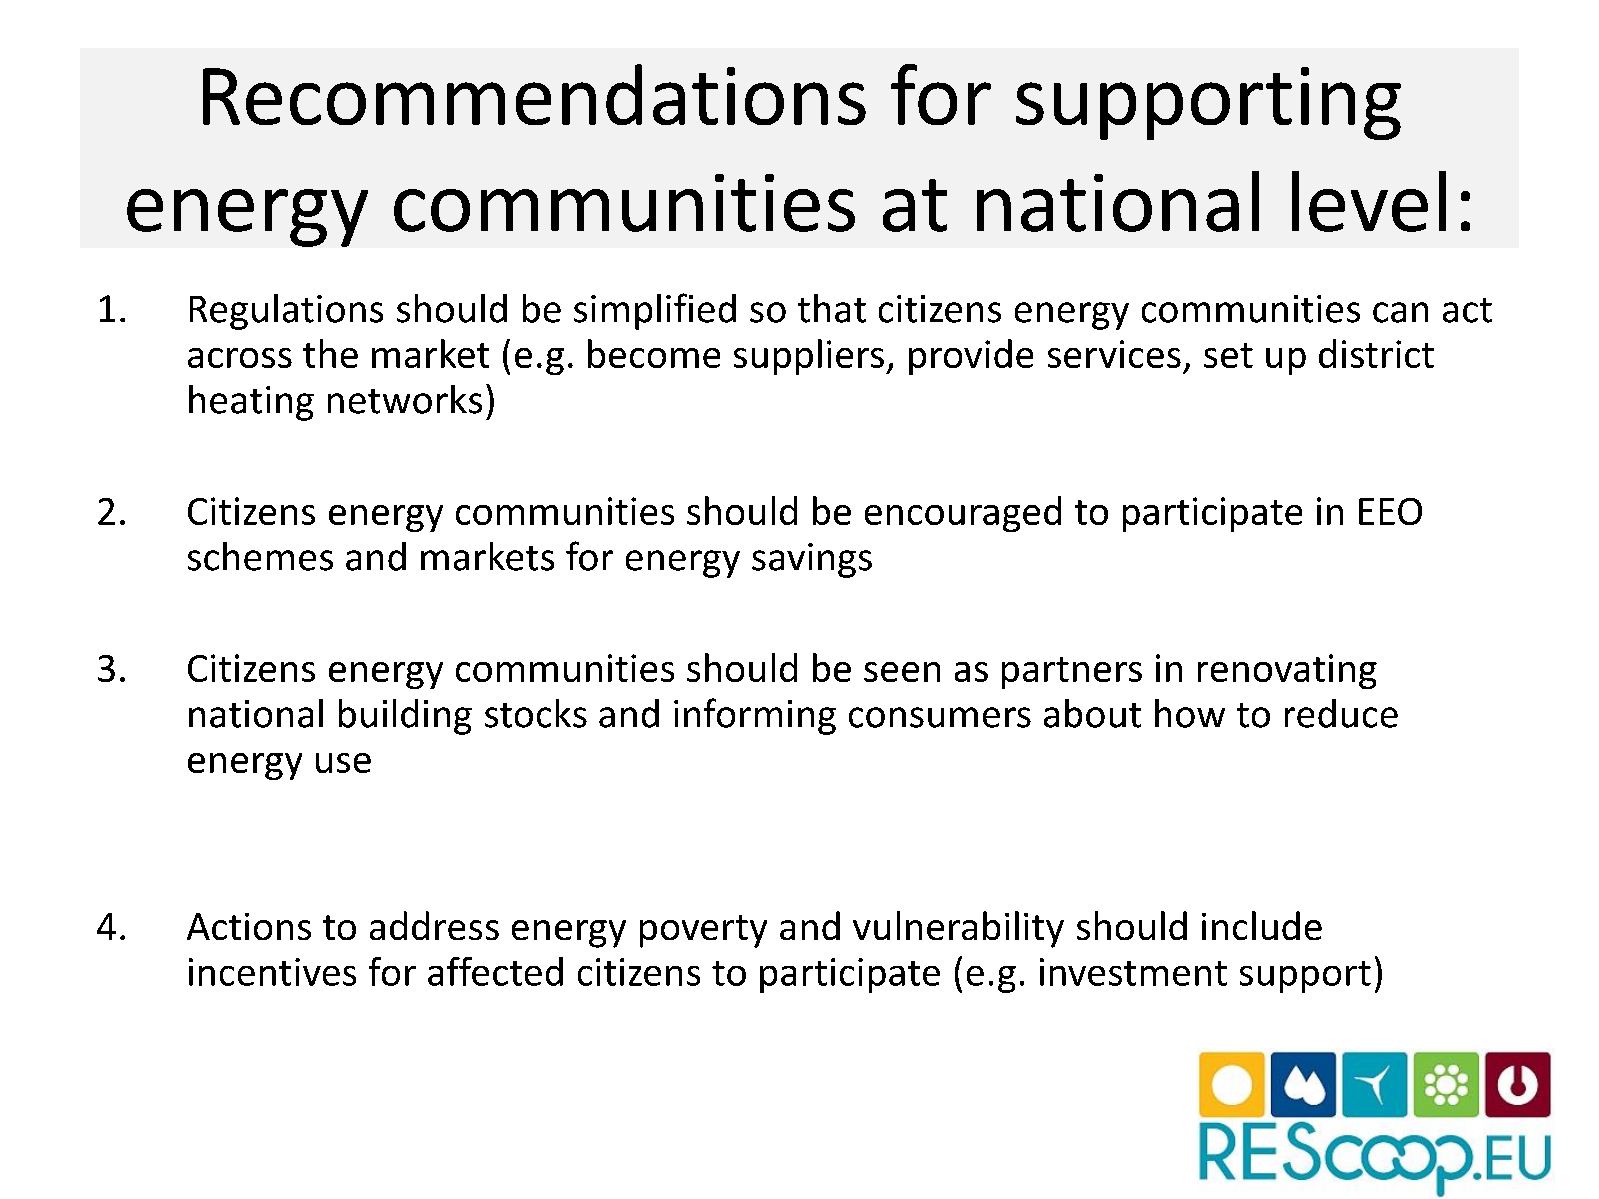  I want to click on Recommendations, so click(534, 94).
